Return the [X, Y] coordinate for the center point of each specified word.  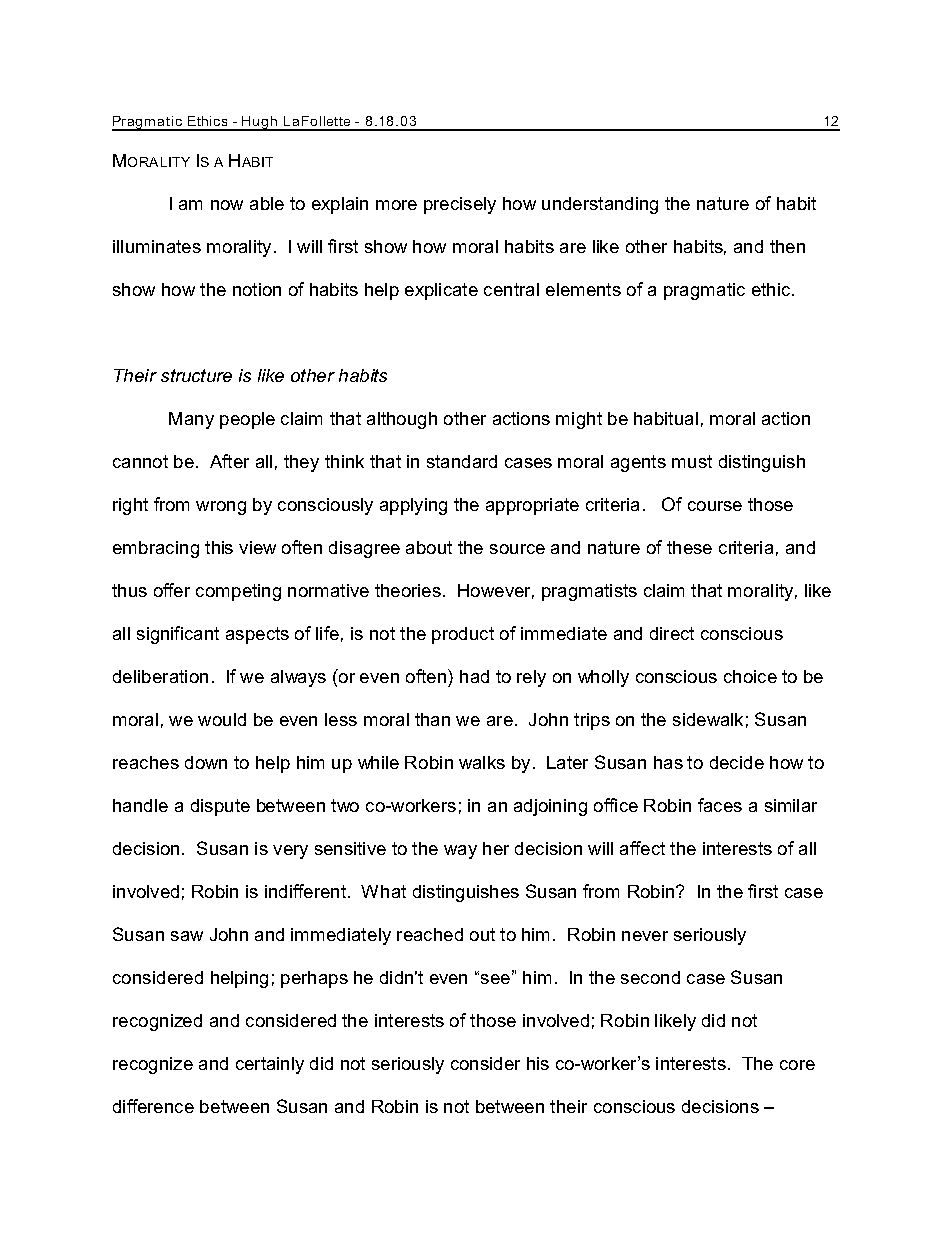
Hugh [260, 123]
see [494, 978]
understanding [600, 205]
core [797, 1065]
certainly [270, 1065]
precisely [460, 205]
